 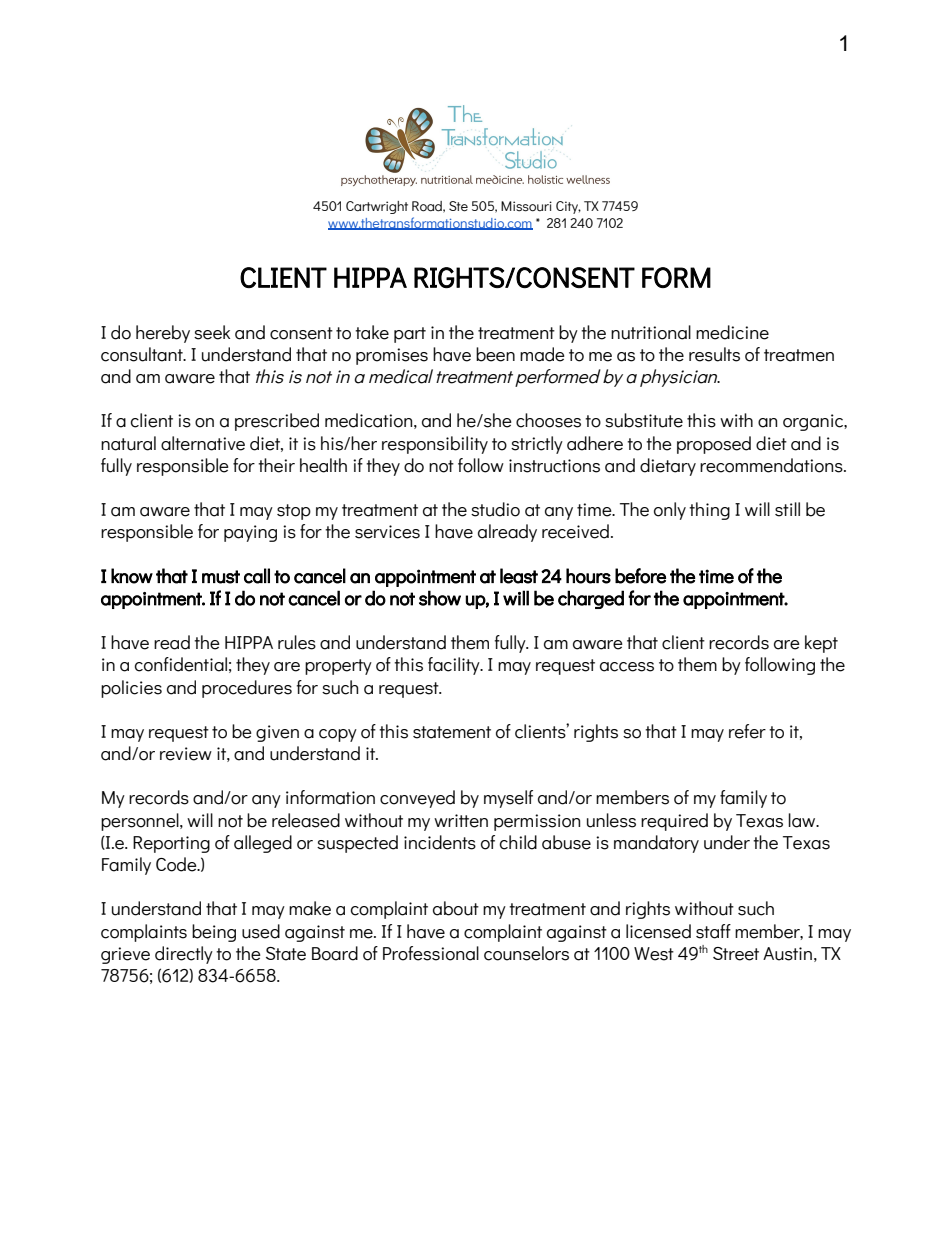 I want to click on City, so click(x=568, y=207).
